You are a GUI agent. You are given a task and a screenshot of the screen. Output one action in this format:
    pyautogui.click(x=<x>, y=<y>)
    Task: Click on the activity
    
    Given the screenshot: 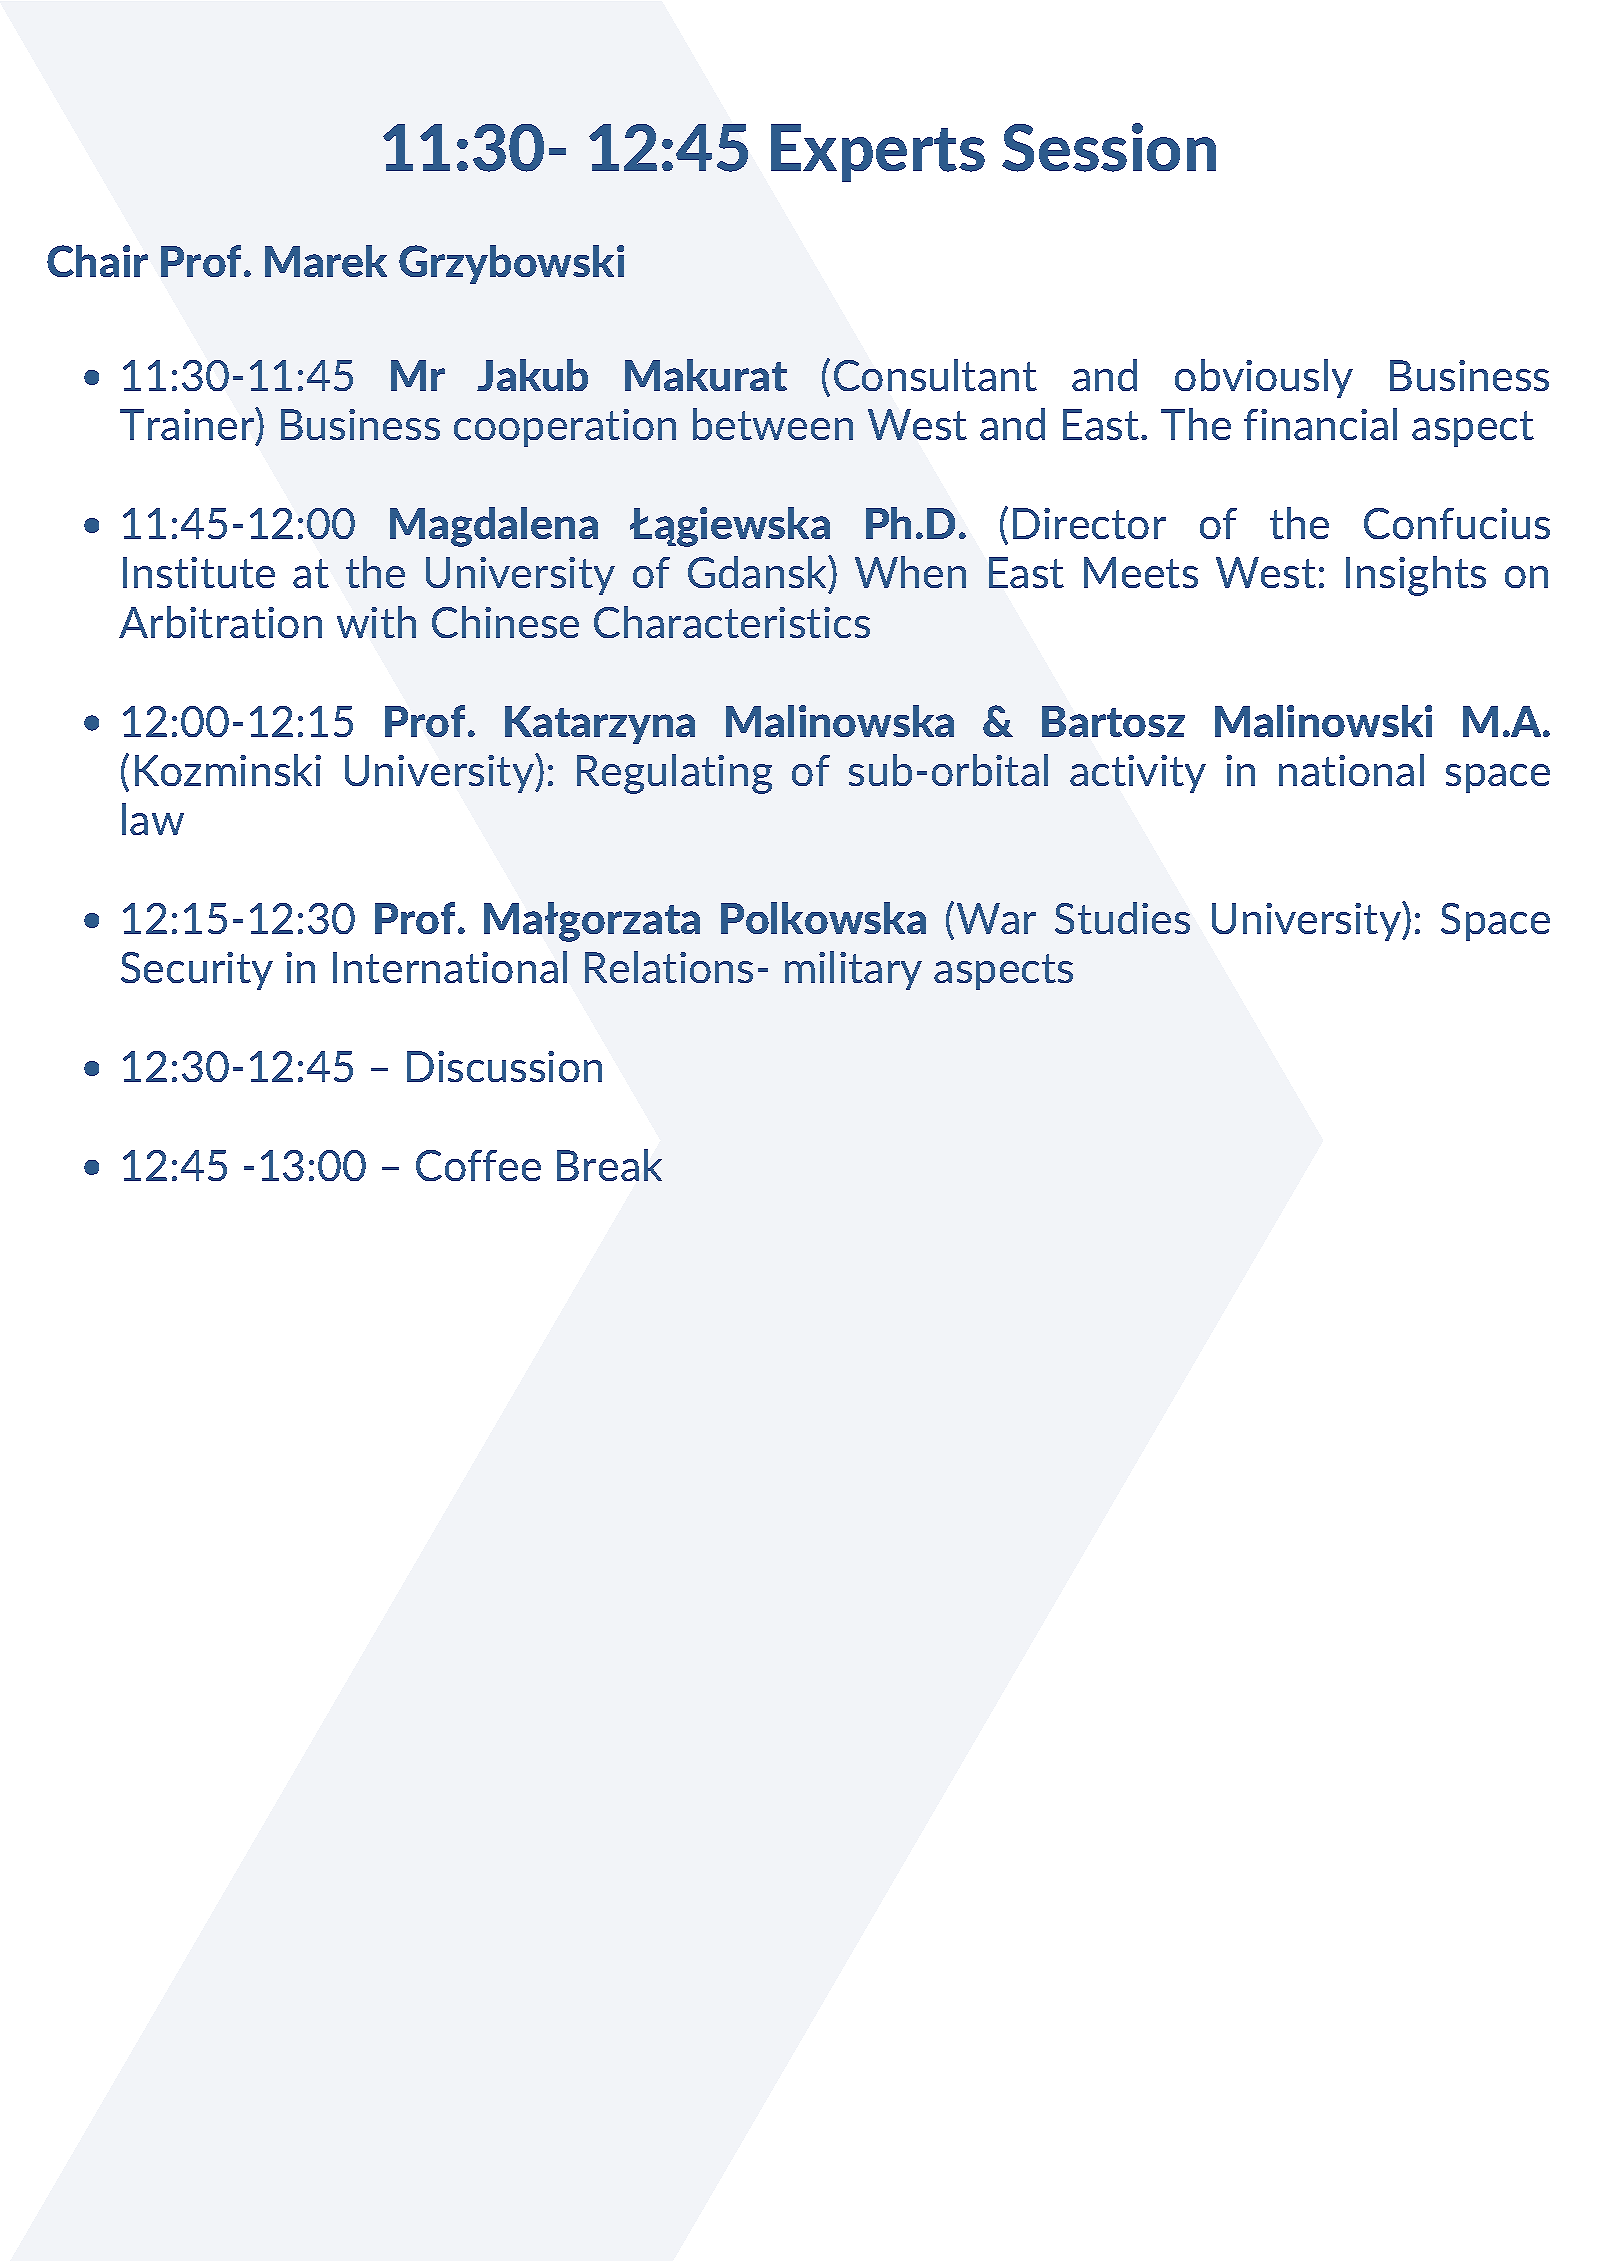 What is the action you would take?
    pyautogui.click(x=1138, y=774)
